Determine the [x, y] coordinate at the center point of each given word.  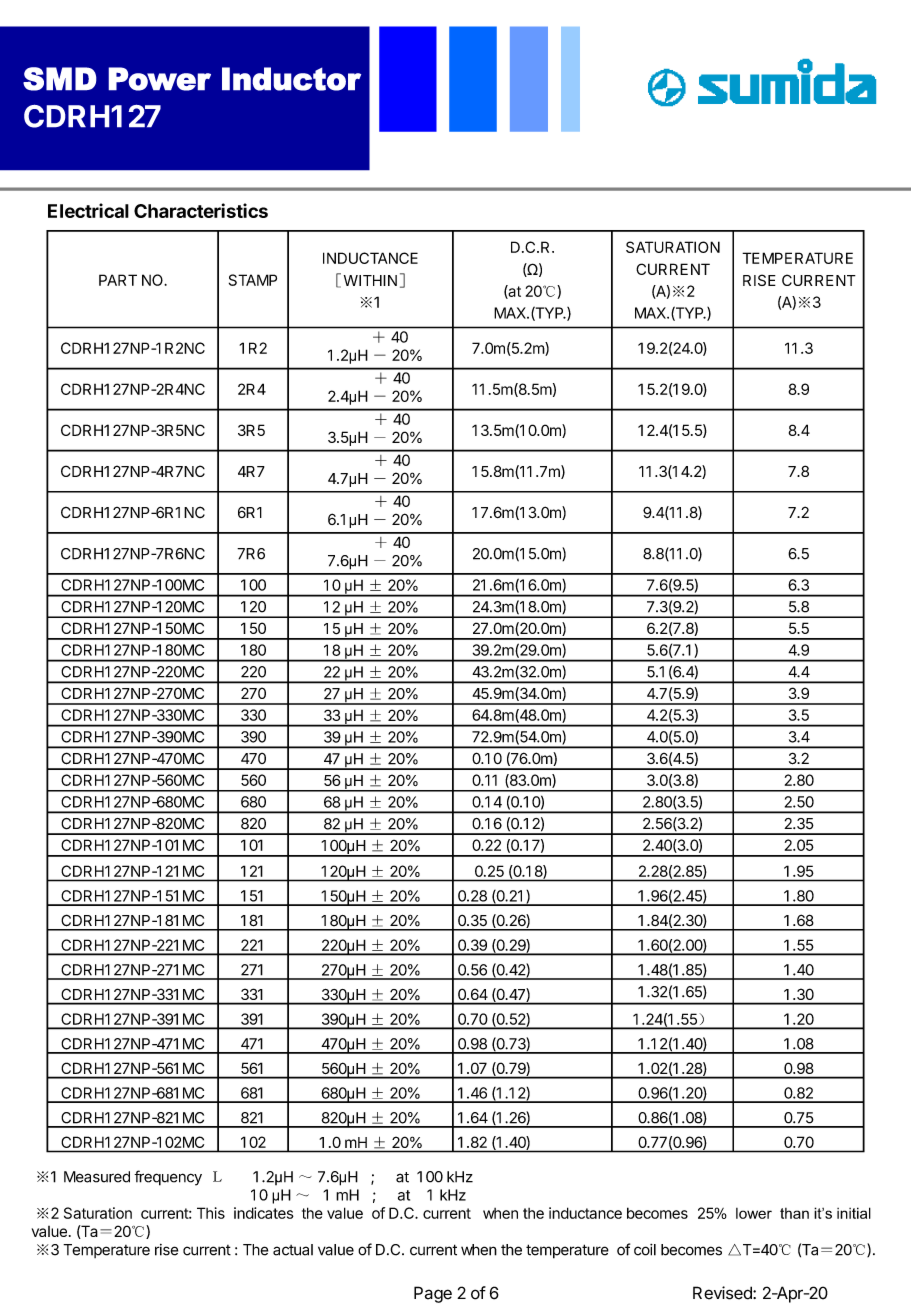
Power [159, 79]
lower [754, 1213]
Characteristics [201, 210]
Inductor [291, 79]
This [211, 1213]
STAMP [253, 280]
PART [118, 280]
